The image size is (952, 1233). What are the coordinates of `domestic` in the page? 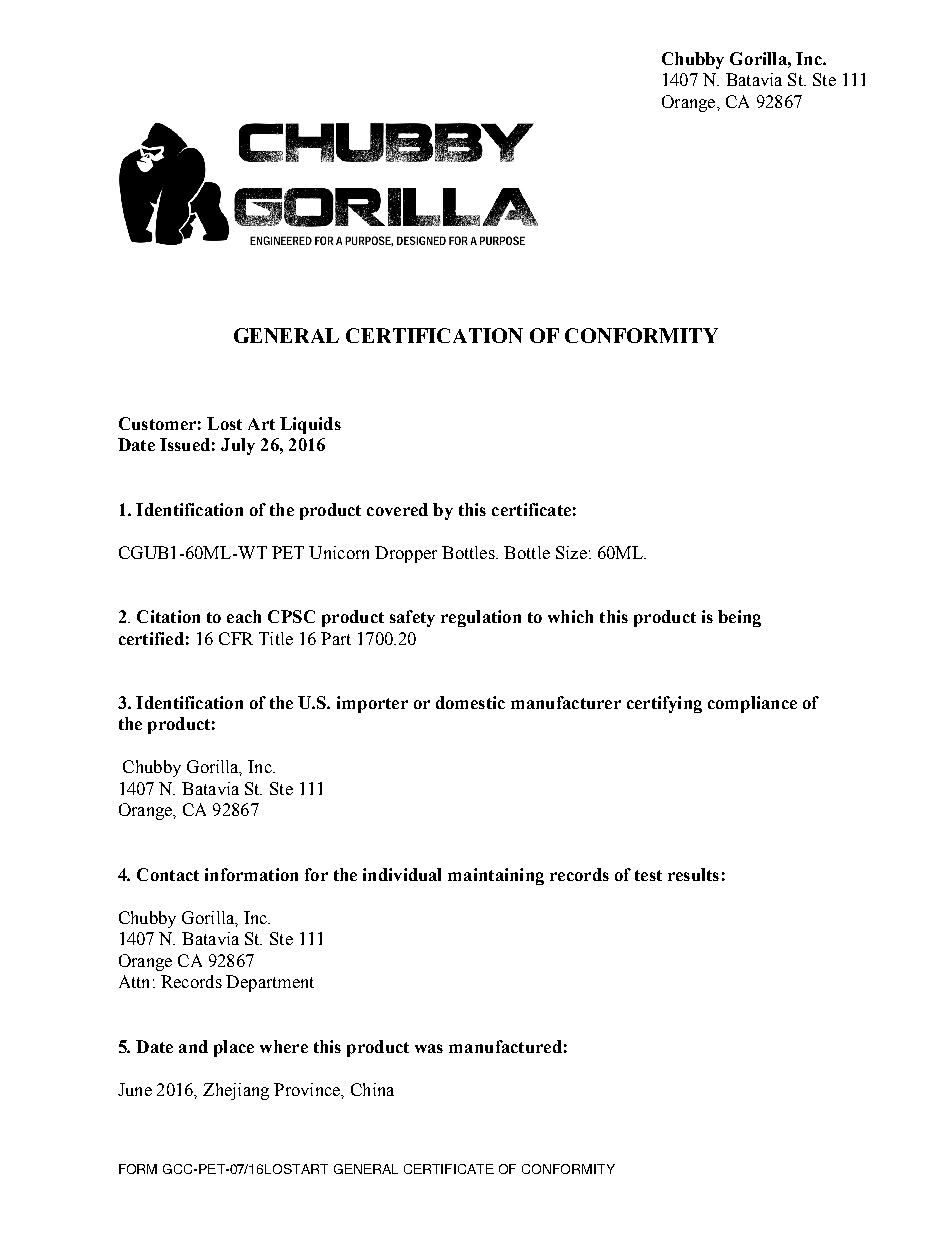 It's located at (470, 702).
